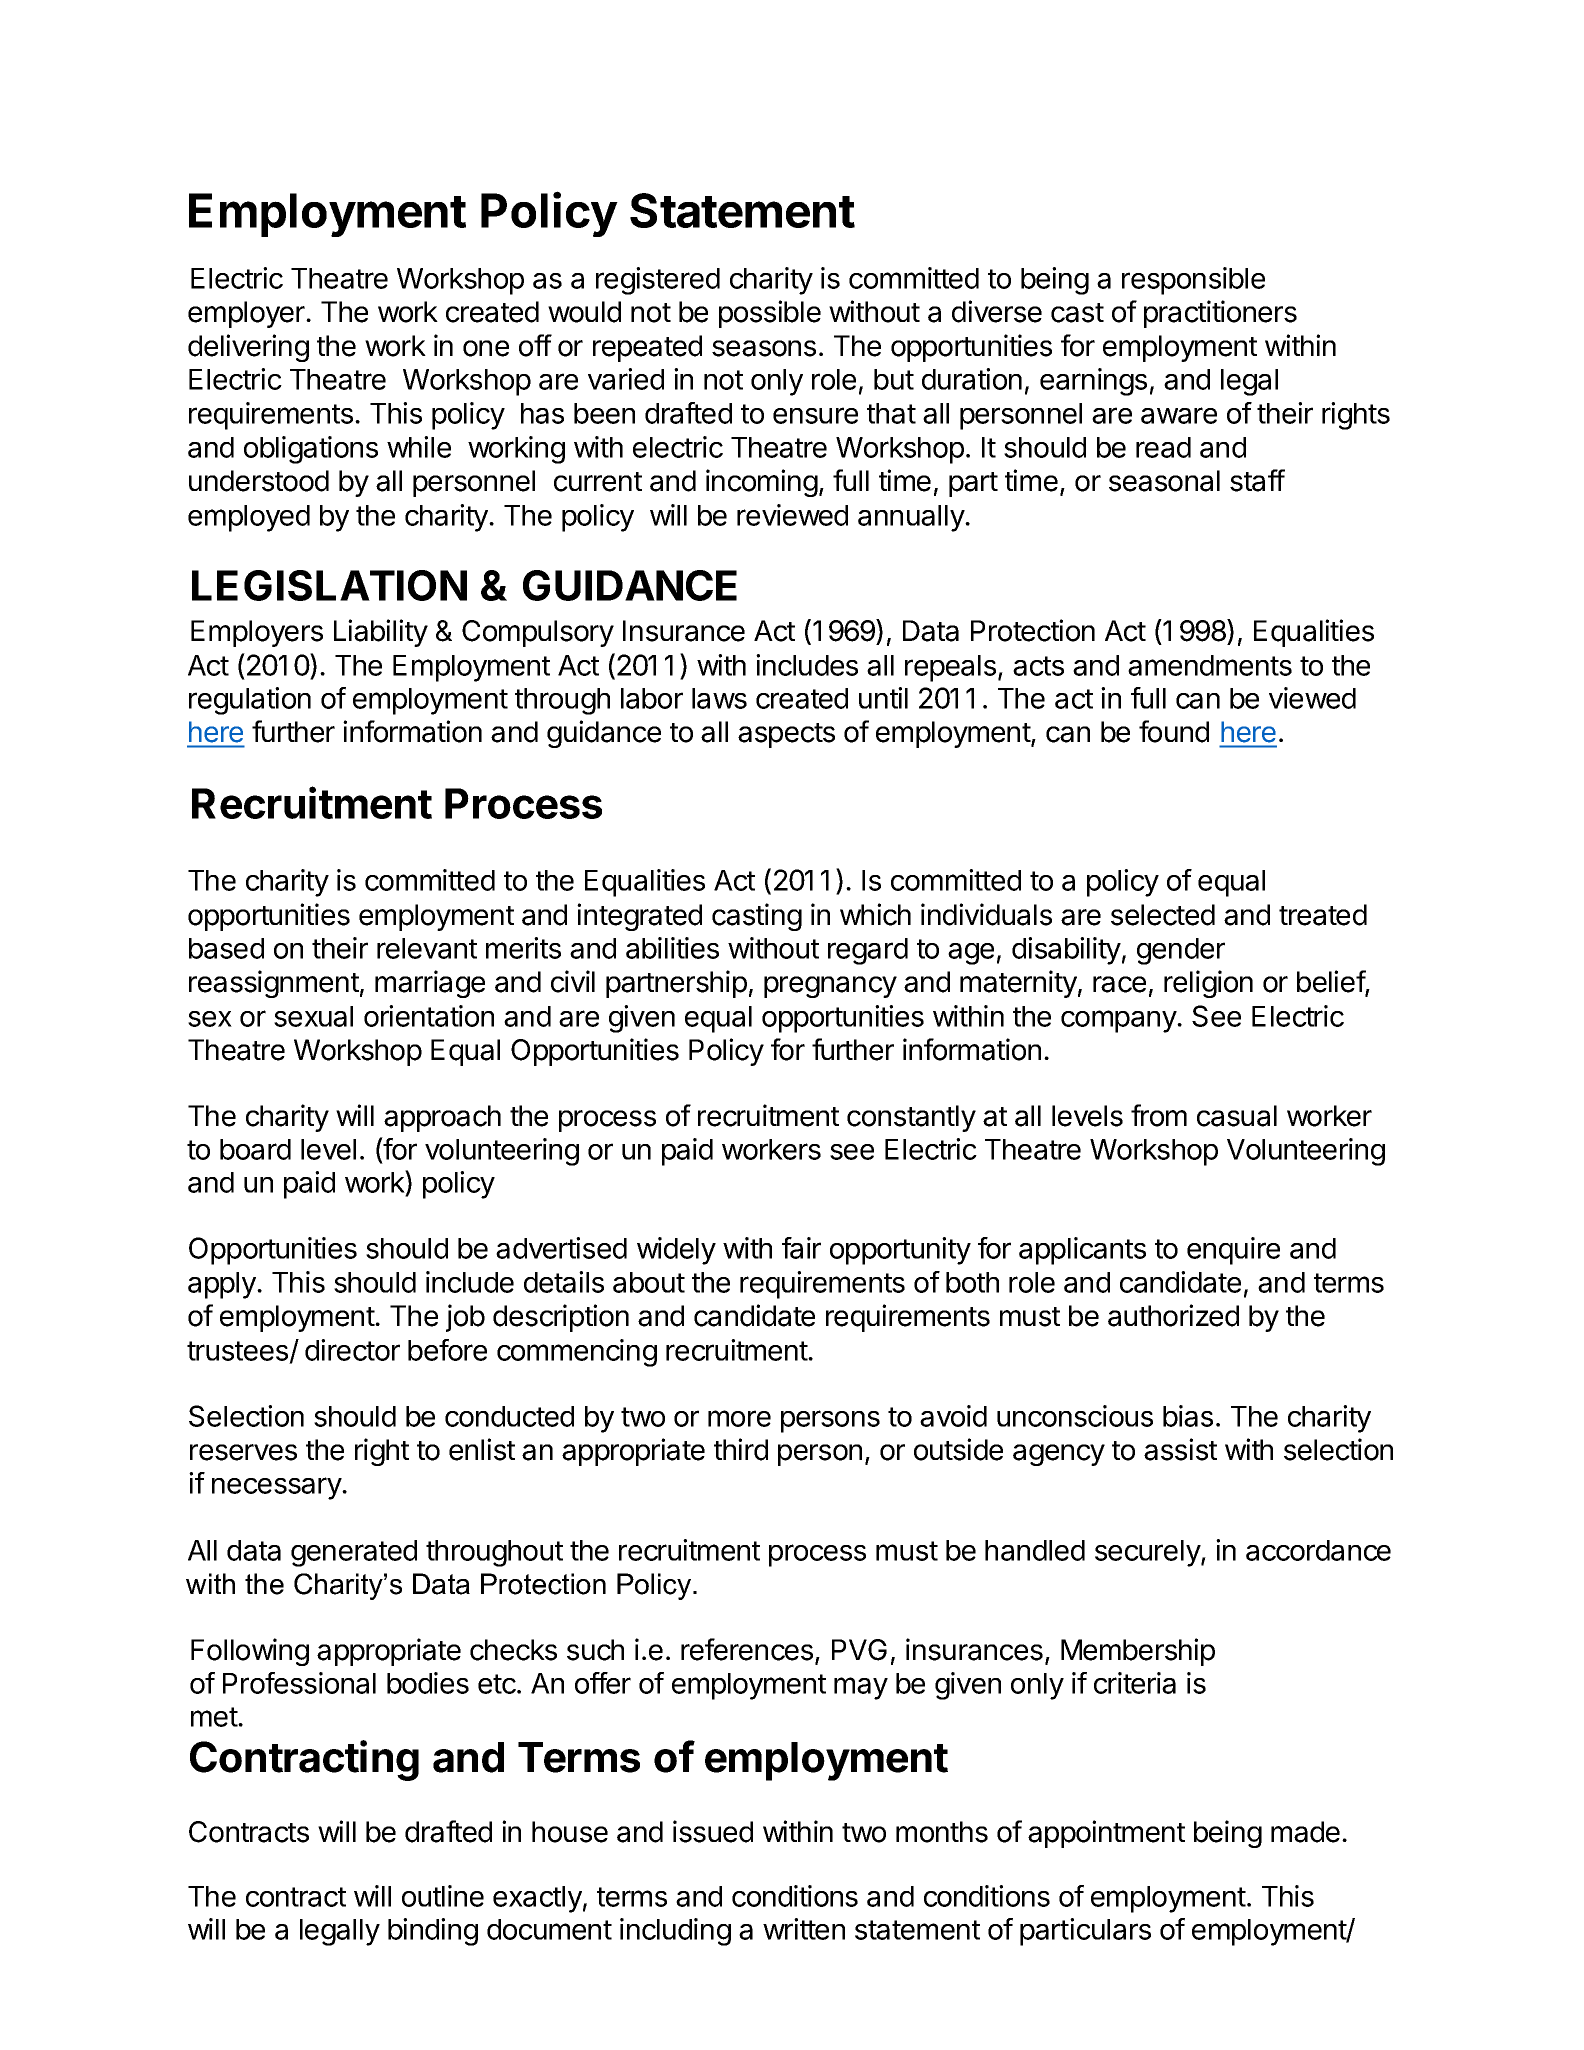  What do you see at coordinates (1159, 1115) in the screenshot?
I see `from` at bounding box center [1159, 1115].
